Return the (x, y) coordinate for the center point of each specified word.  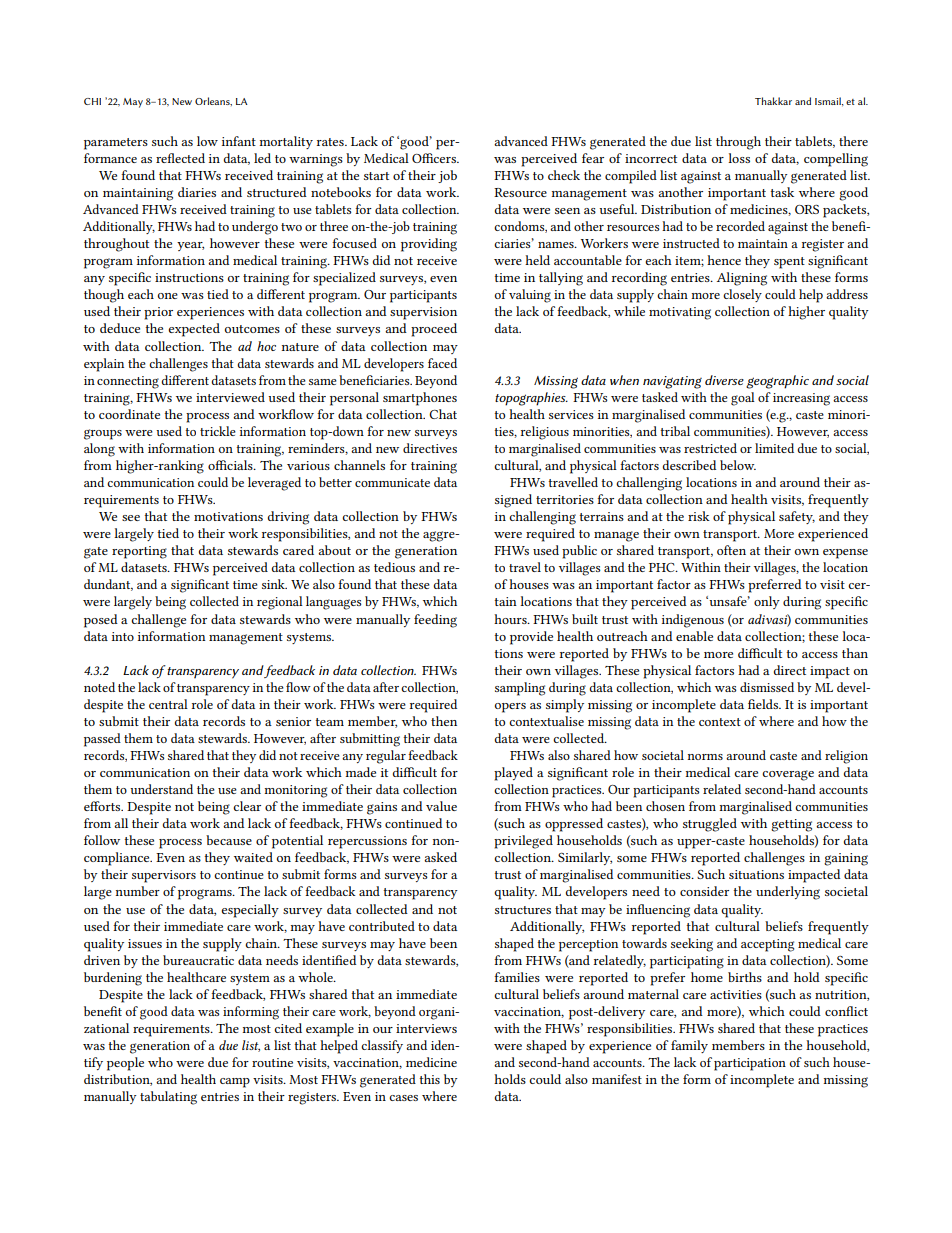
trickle (218, 431)
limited (774, 448)
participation (750, 1064)
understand (161, 789)
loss (739, 158)
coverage (788, 775)
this (429, 1079)
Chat (443, 414)
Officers (435, 158)
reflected (180, 158)
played (513, 774)
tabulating (168, 1098)
